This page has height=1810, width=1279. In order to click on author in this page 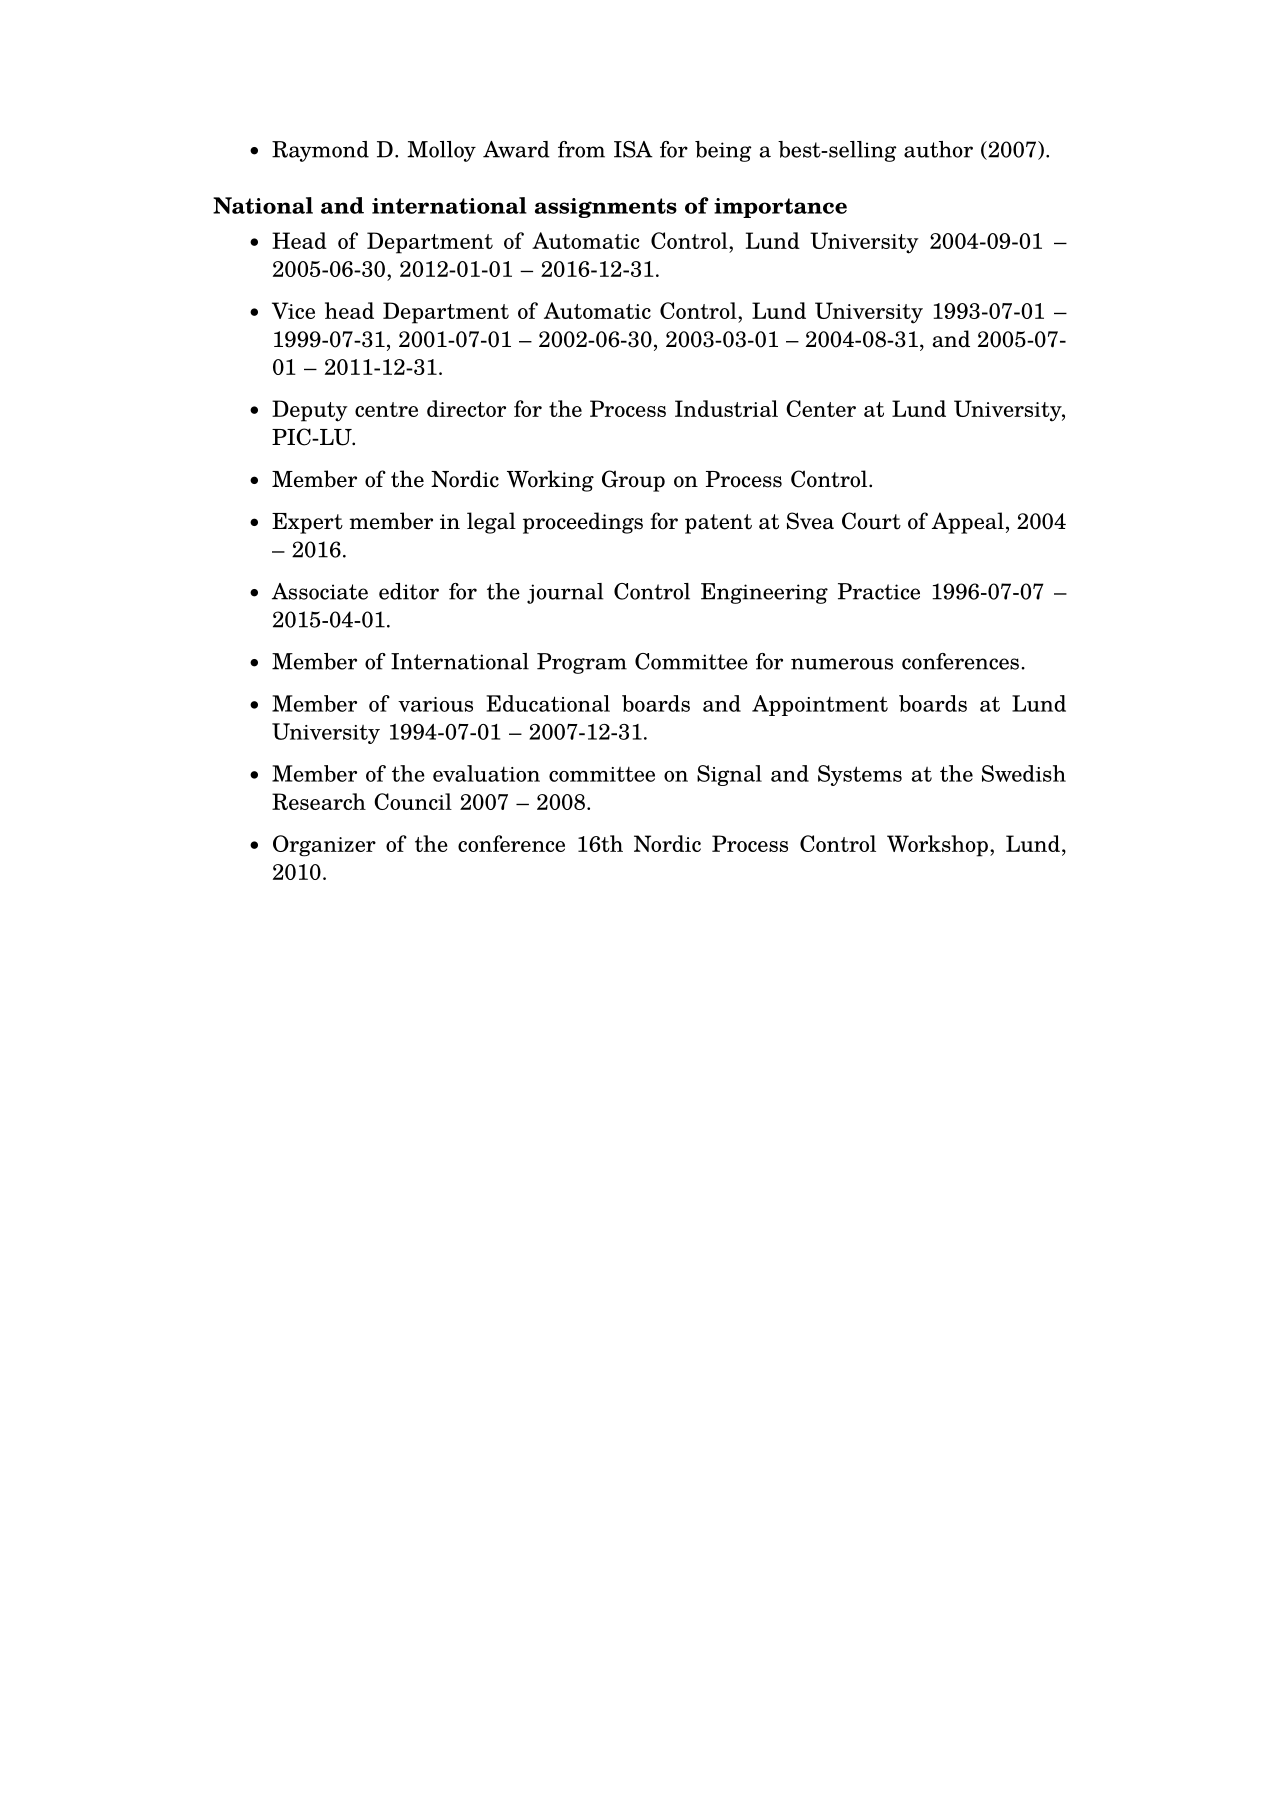, I will do `click(938, 149)`.
